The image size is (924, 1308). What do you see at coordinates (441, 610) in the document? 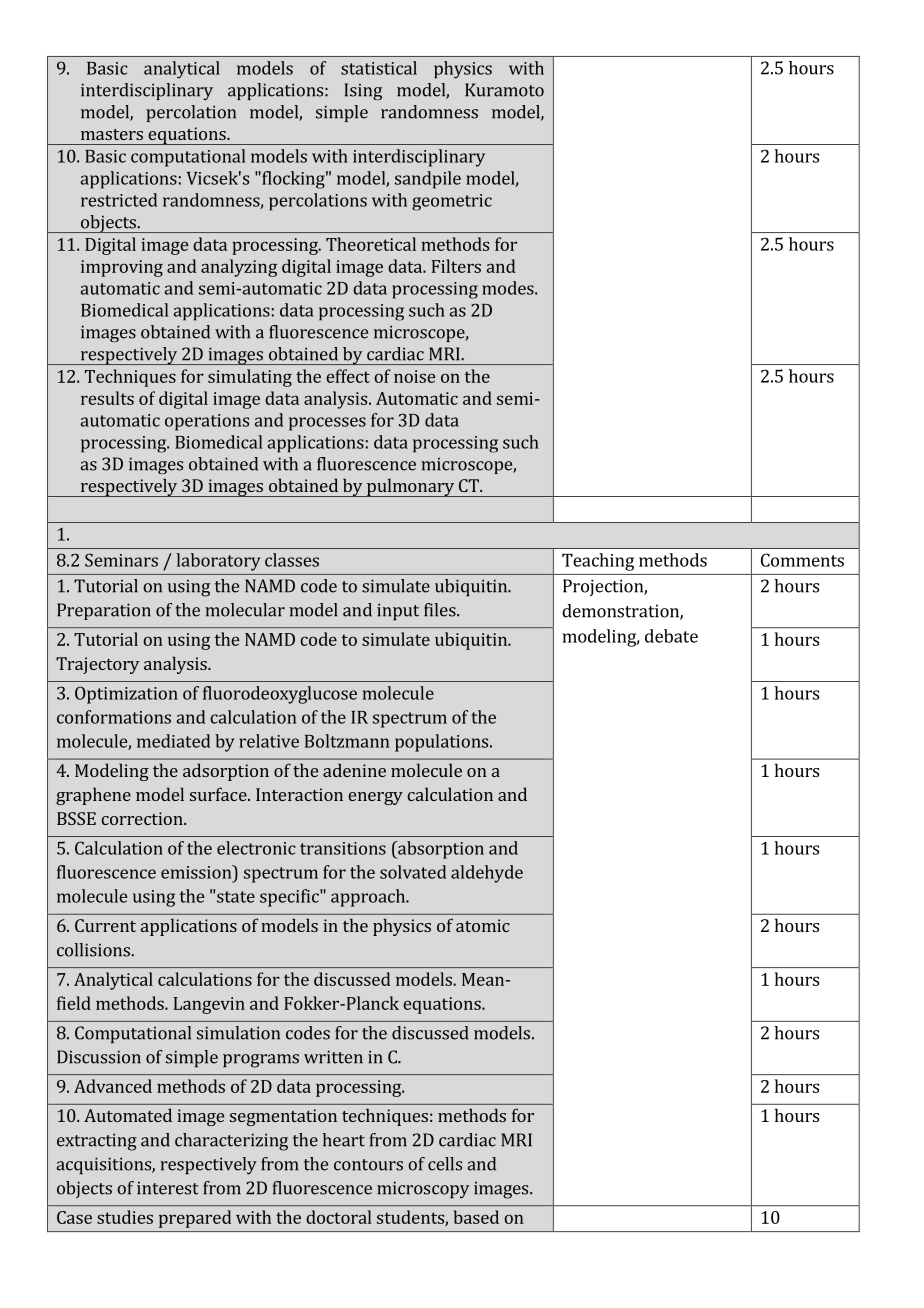
I see `files` at bounding box center [441, 610].
